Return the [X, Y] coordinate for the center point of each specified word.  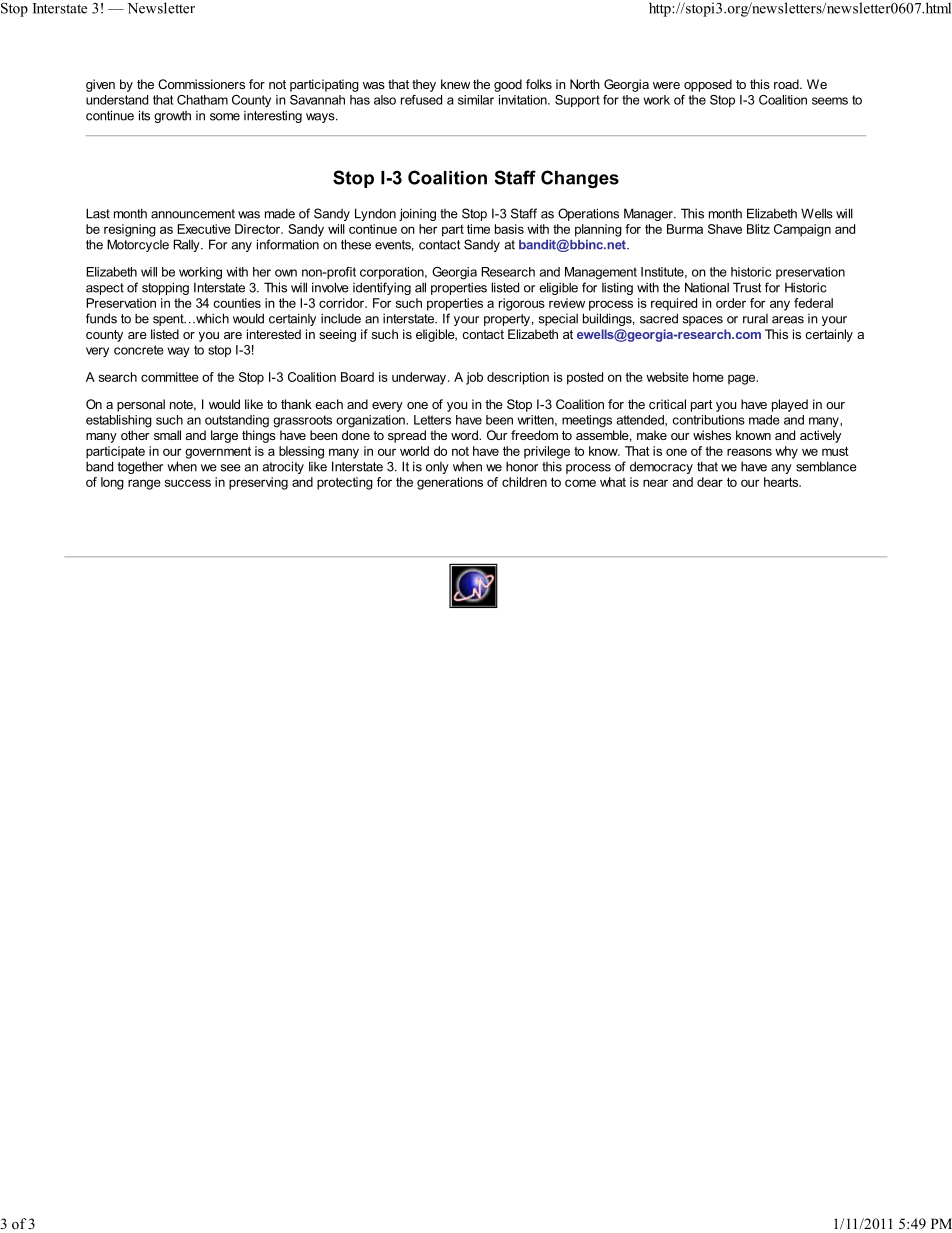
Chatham [202, 100]
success [188, 483]
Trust [747, 287]
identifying [382, 288]
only [437, 468]
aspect [105, 289]
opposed [708, 85]
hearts [782, 482]
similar [476, 100]
